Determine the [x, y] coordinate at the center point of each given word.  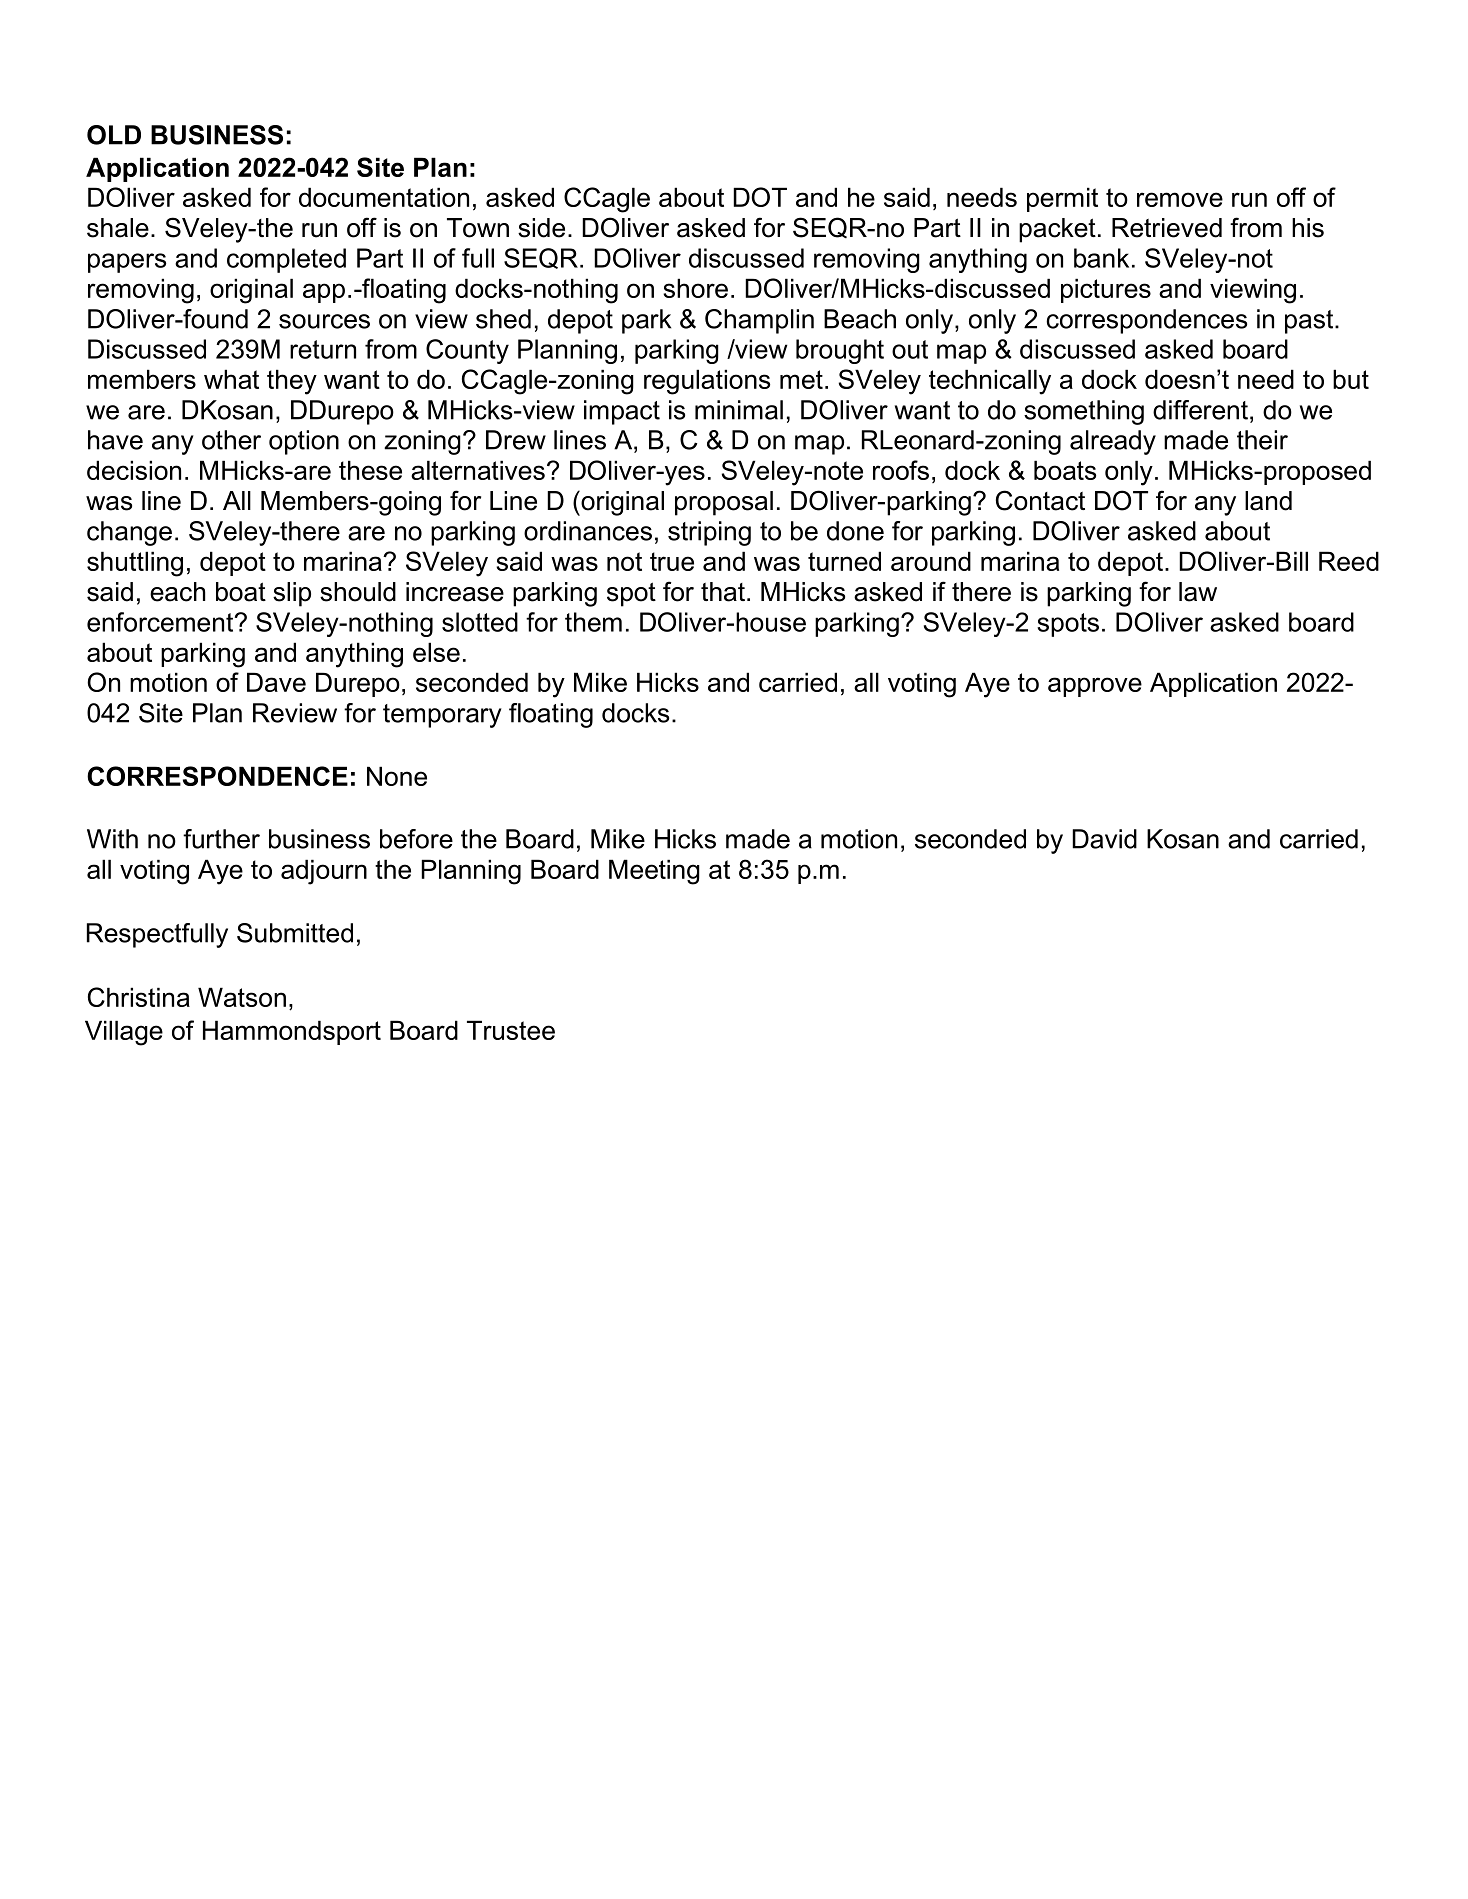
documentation [384, 197]
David [1104, 839]
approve [1095, 687]
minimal [739, 410]
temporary [442, 716]
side [541, 228]
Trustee [511, 1030]
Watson [242, 997]
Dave [276, 682]
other [231, 440]
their [1262, 440]
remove [1180, 199]
